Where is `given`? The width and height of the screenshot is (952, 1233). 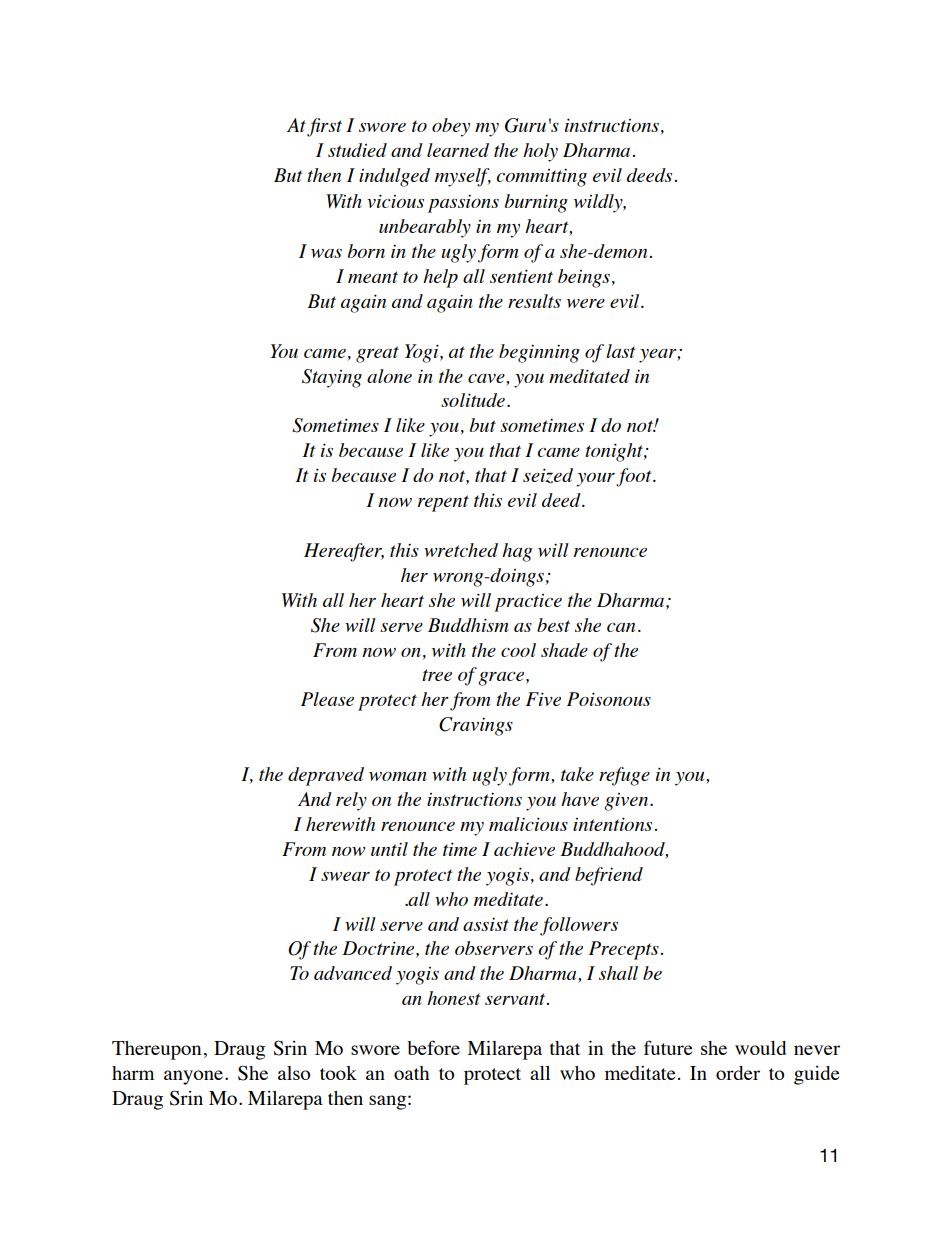 given is located at coordinates (627, 802).
